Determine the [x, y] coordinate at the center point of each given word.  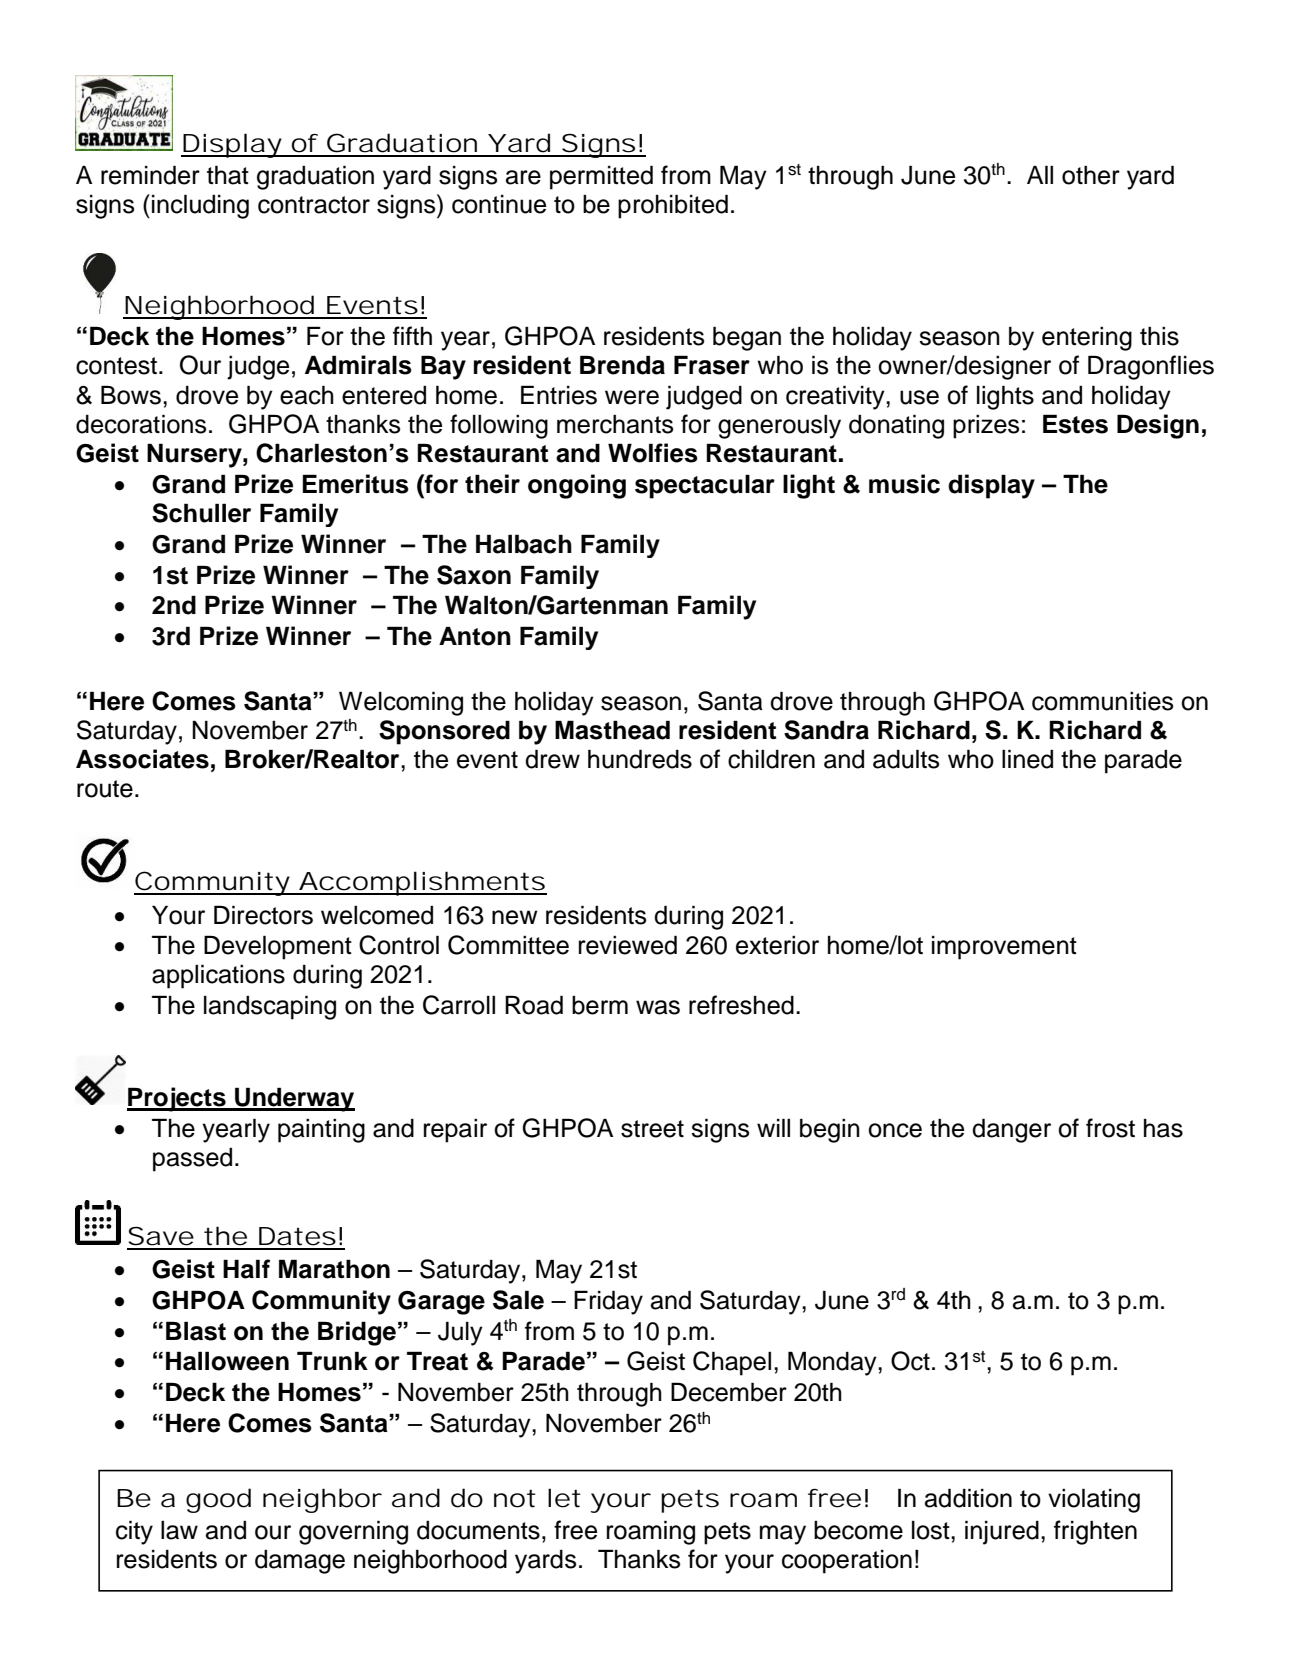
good [218, 1500]
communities [1102, 701]
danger [1011, 1130]
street [652, 1129]
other [1091, 175]
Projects [177, 1099]
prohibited [673, 206]
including [200, 206]
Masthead [612, 730]
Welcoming [401, 703]
